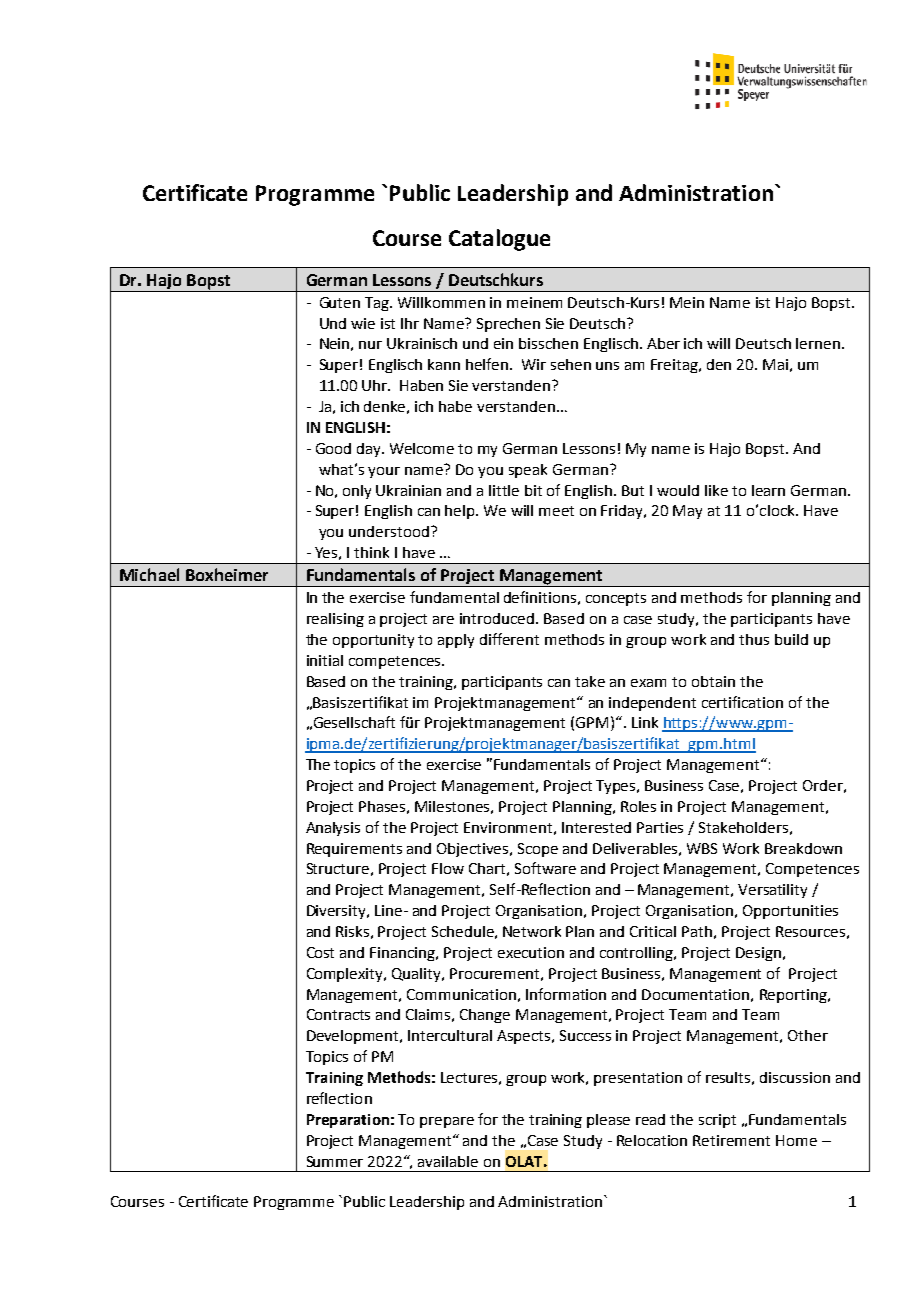  What do you see at coordinates (335, 1161) in the screenshot?
I see `Summer` at bounding box center [335, 1161].
